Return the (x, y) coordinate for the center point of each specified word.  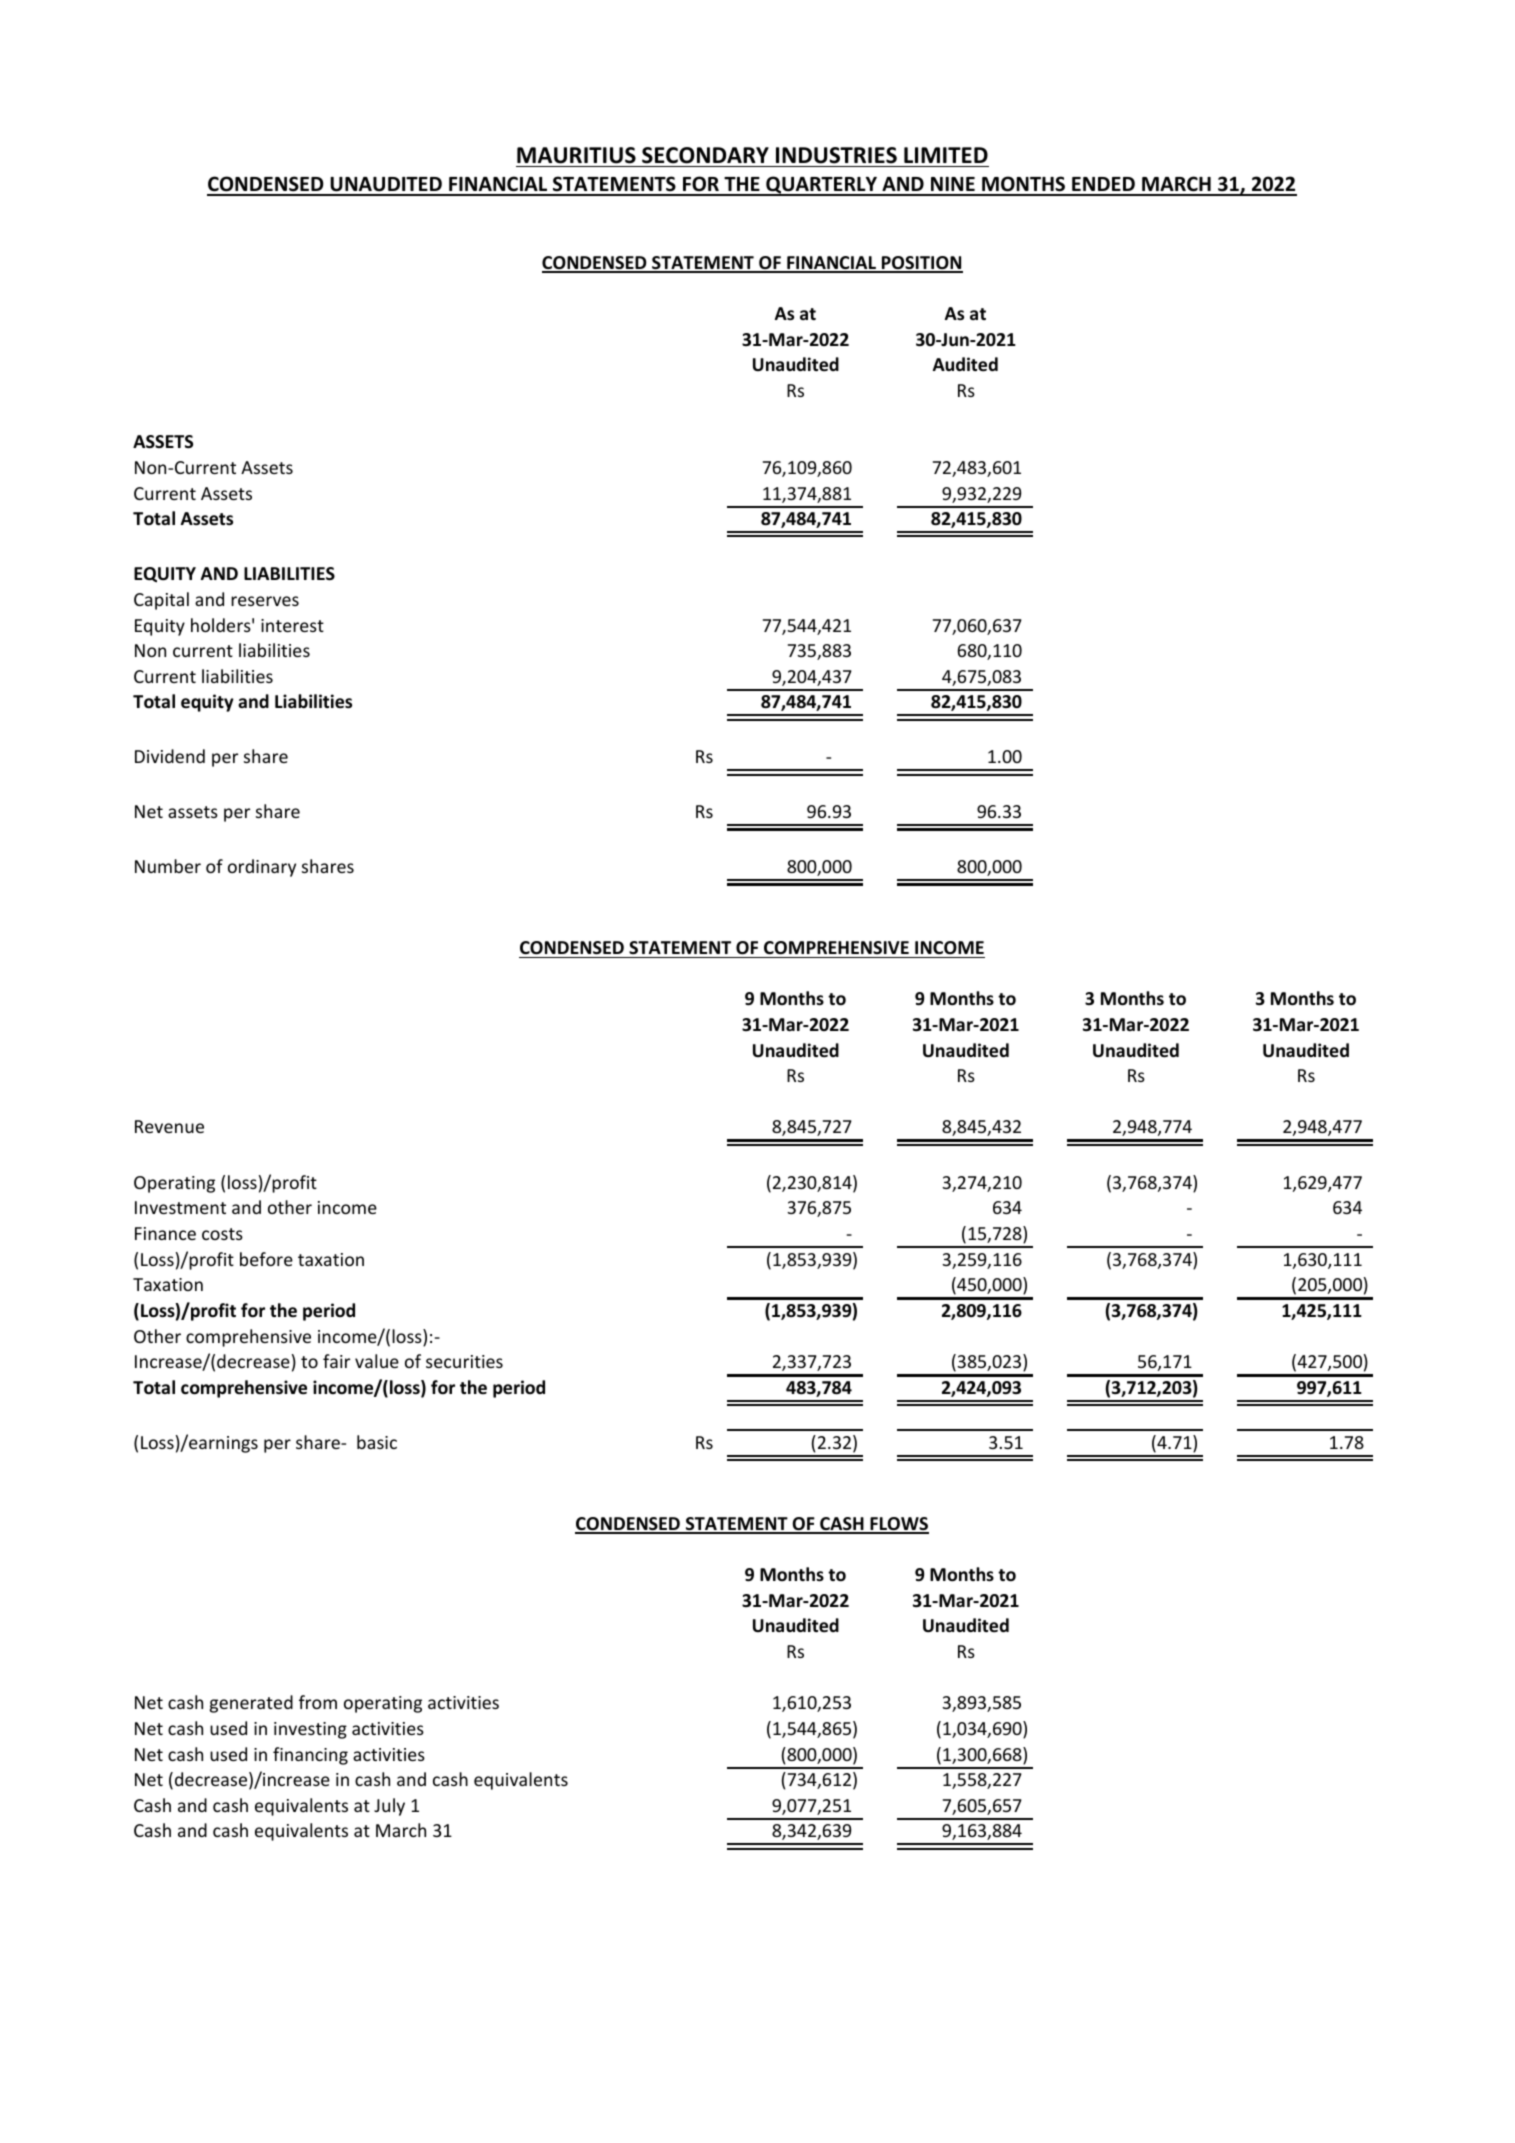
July (389, 1807)
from (318, 1702)
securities (464, 1361)
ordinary (262, 868)
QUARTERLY (821, 186)
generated (251, 1704)
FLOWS (898, 1525)
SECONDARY (705, 155)
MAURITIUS (576, 155)
